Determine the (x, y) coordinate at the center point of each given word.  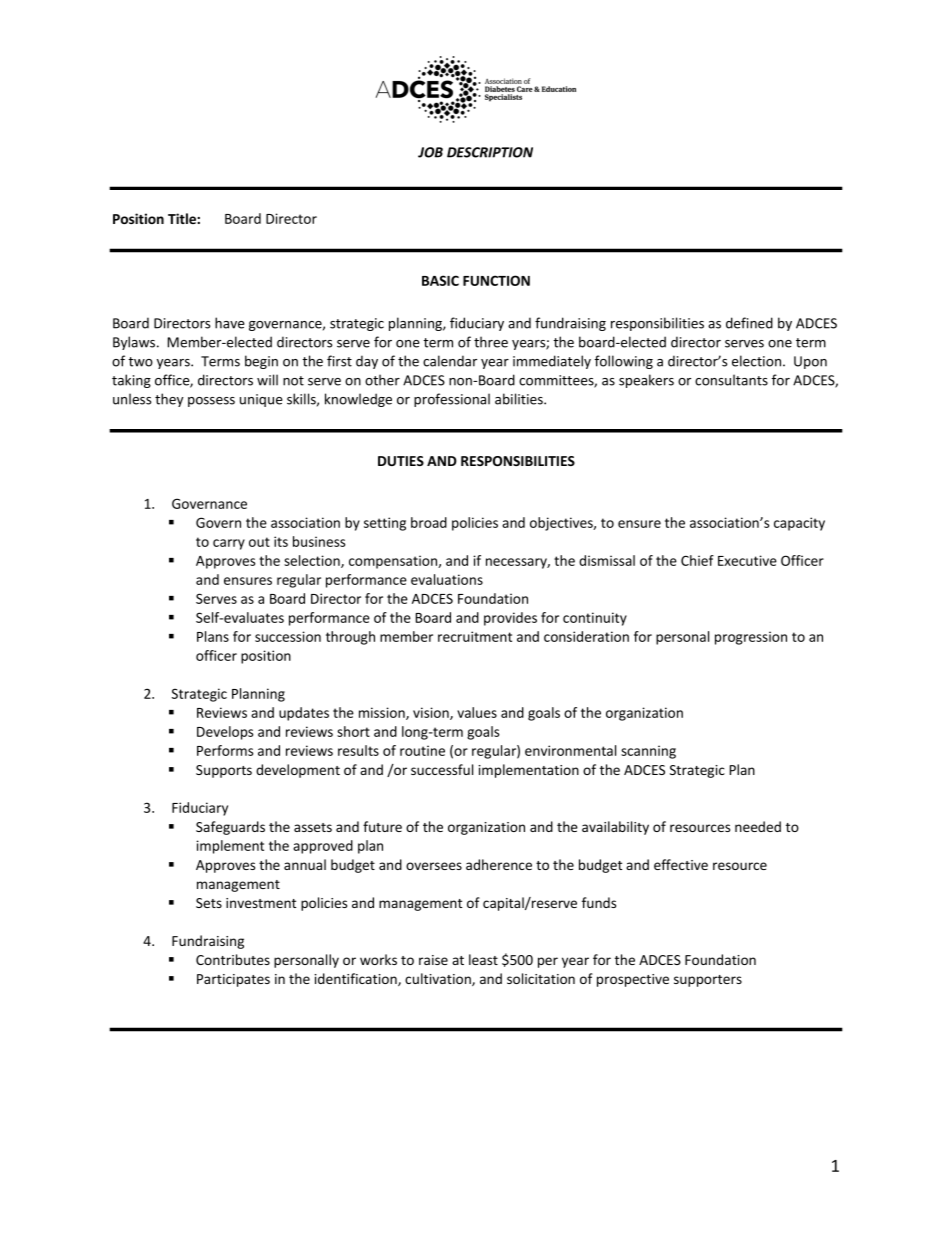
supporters (708, 981)
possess (211, 402)
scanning (648, 752)
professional (452, 400)
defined (749, 323)
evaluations (447, 579)
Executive (747, 560)
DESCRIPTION (490, 152)
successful (442, 769)
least (483, 959)
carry (229, 544)
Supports (224, 771)
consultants (731, 380)
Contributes (233, 959)
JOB (430, 152)
